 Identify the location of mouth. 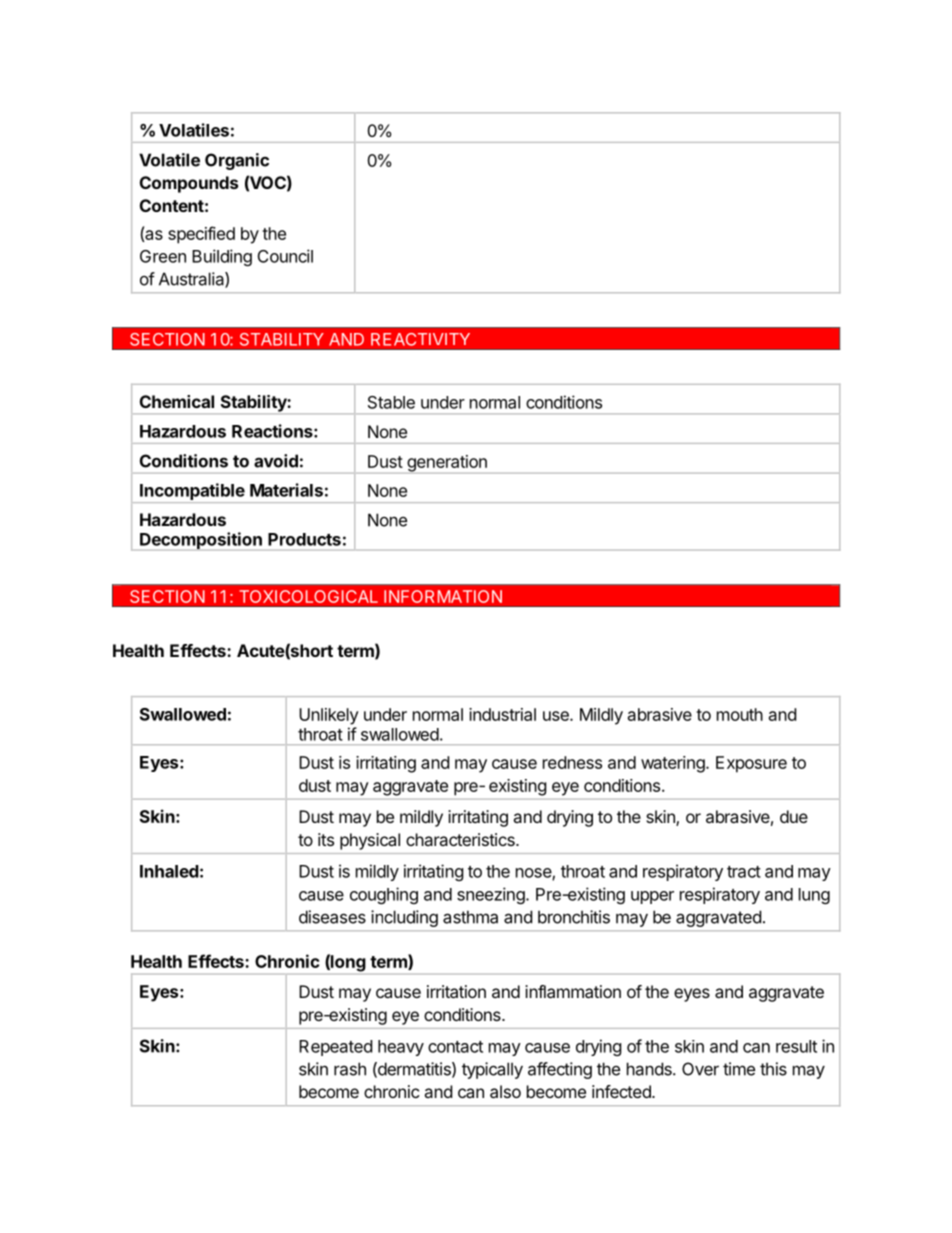
(740, 714).
